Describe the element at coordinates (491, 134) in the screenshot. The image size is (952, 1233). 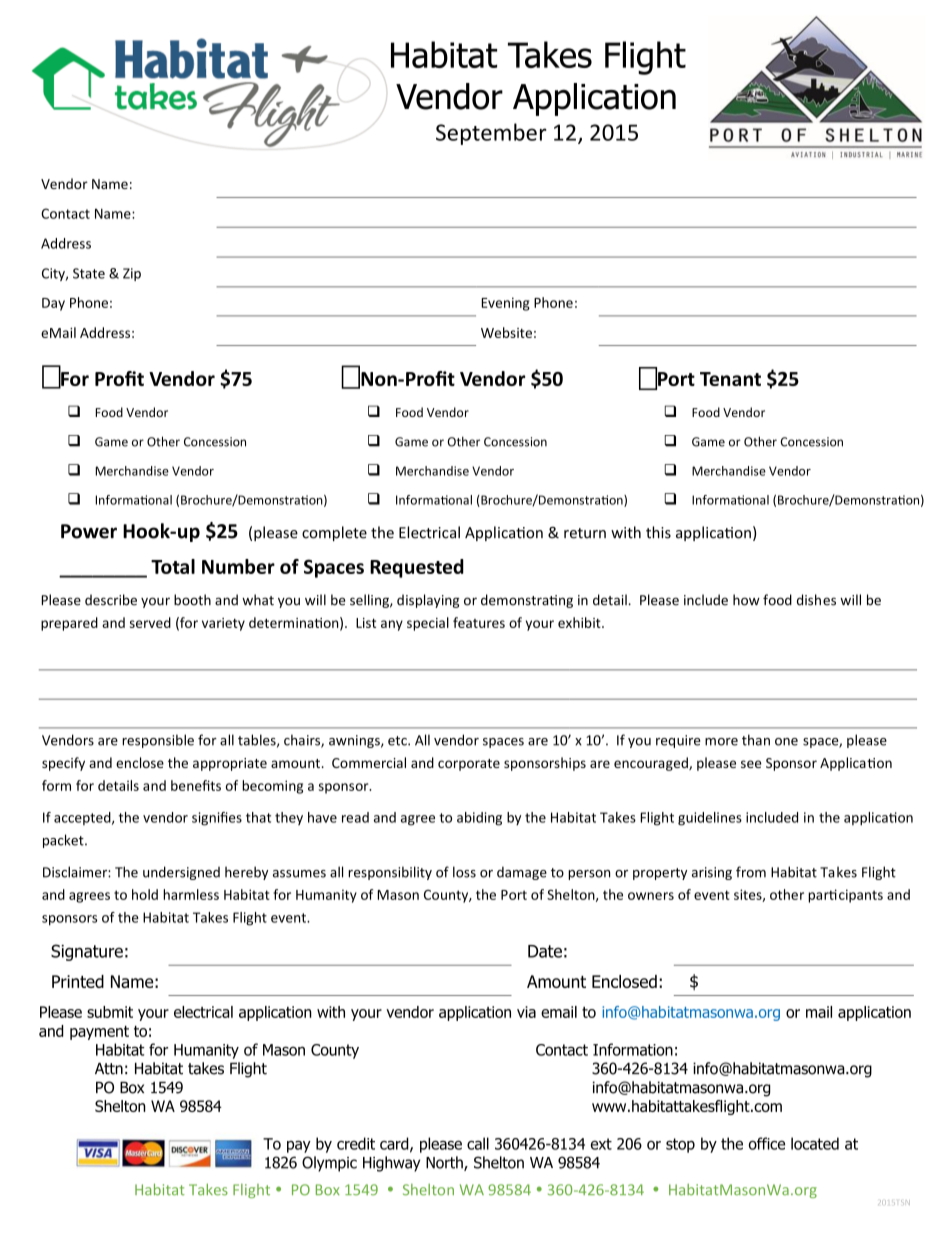
I see `September` at that location.
